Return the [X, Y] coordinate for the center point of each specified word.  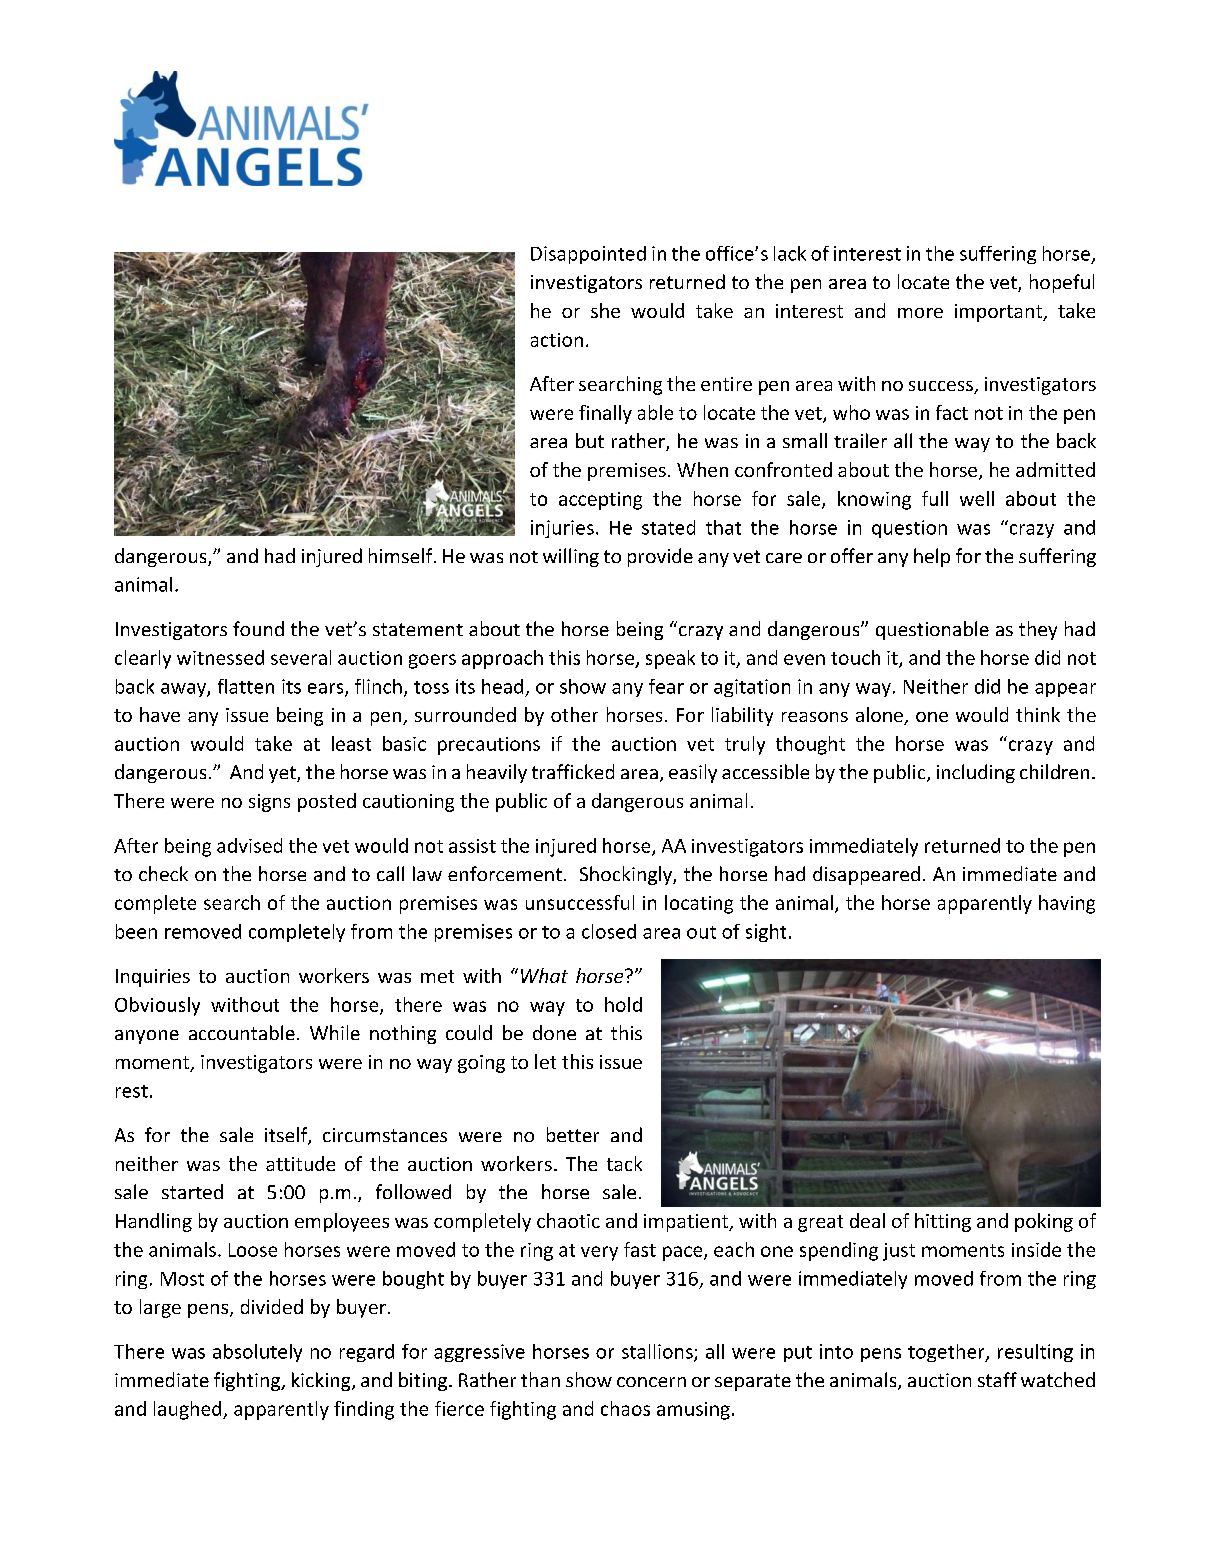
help [932, 557]
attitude [300, 1163]
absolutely [257, 1353]
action [557, 340]
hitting [943, 1222]
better [573, 1134]
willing [571, 557]
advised [249, 845]
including [976, 773]
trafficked [573, 771]
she [605, 310]
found [258, 628]
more [920, 313]
